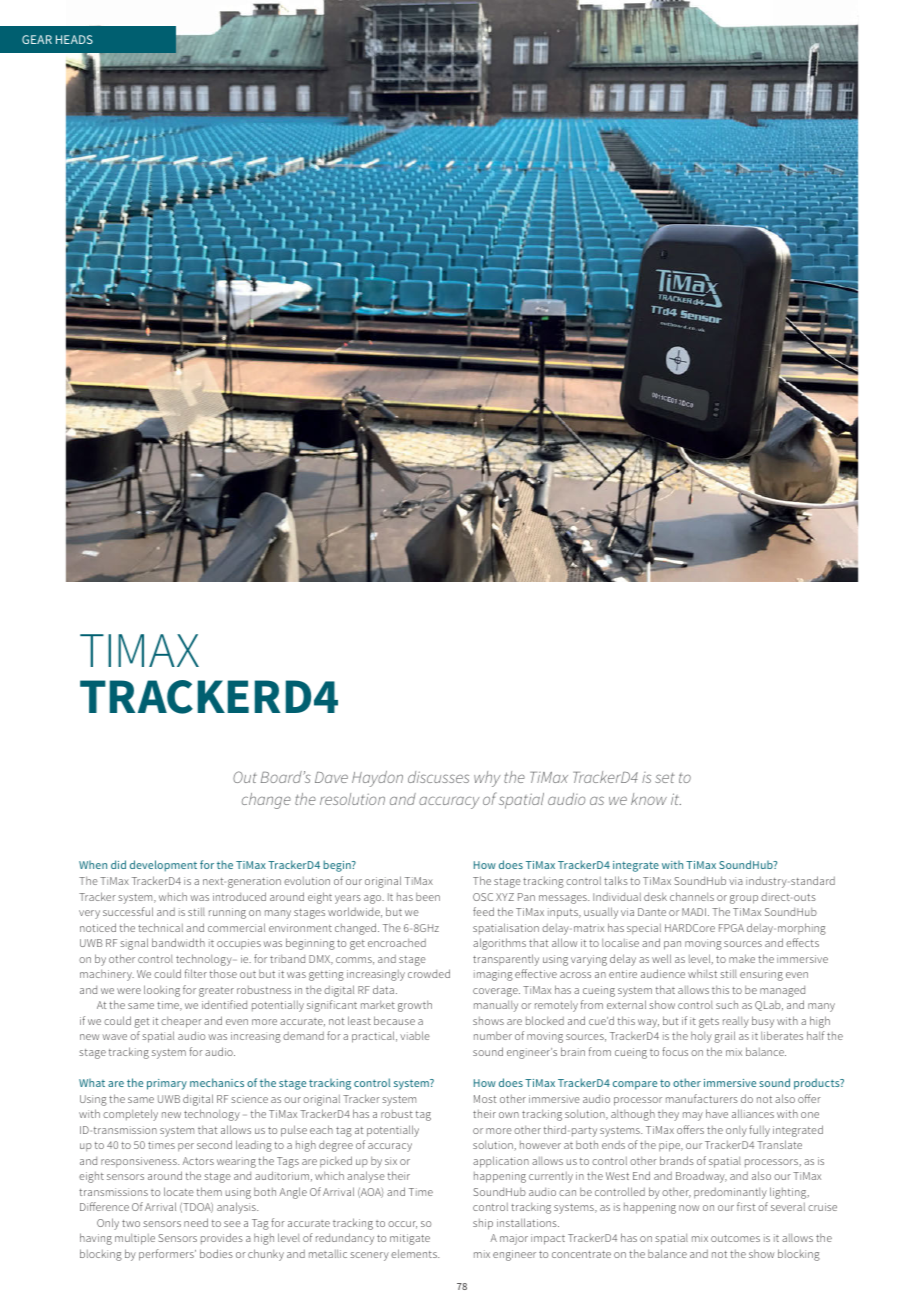  What do you see at coordinates (402, 1225) in the screenshot?
I see `occur` at bounding box center [402, 1225].
